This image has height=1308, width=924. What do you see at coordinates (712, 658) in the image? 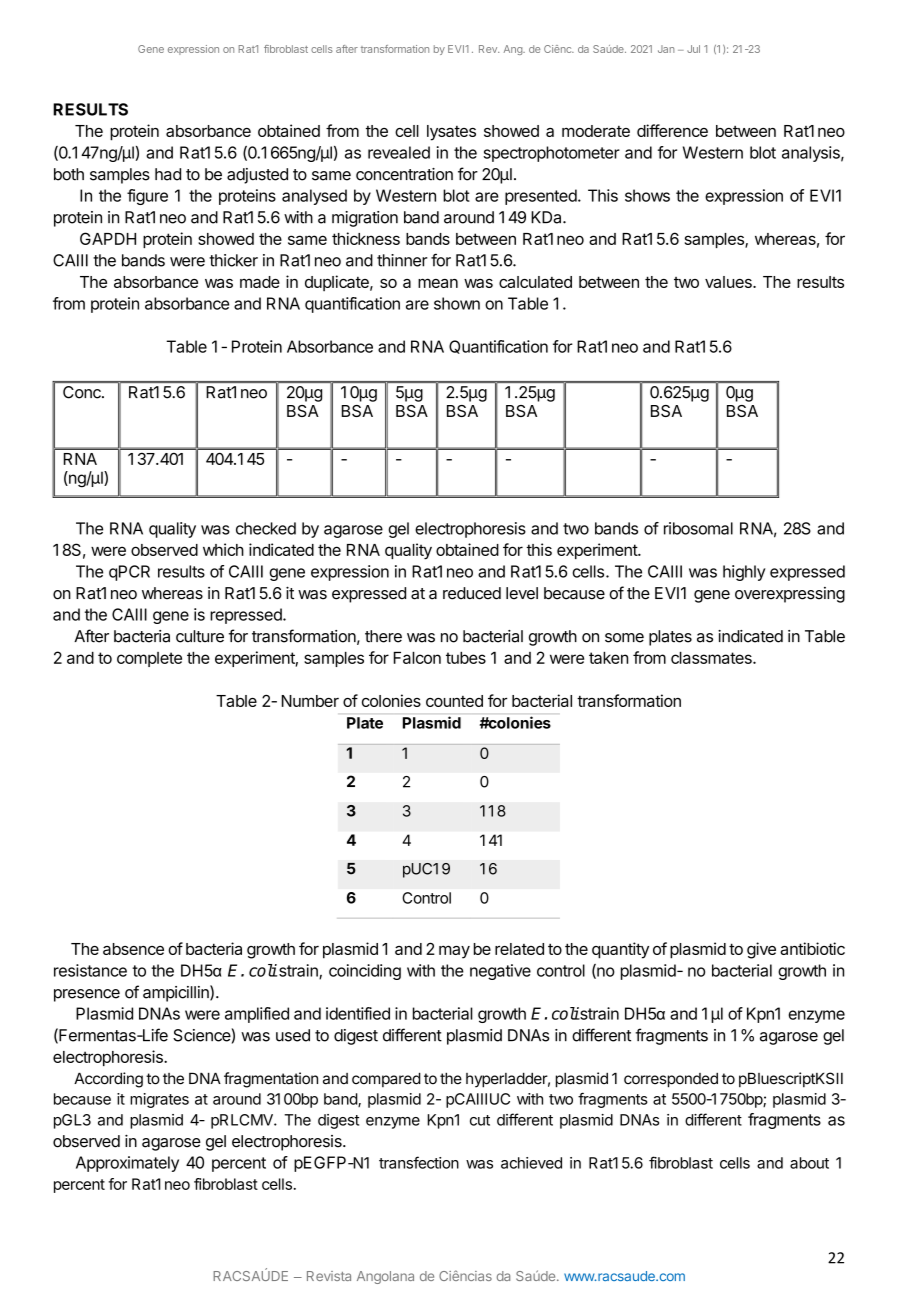
I see `classmates` at bounding box center [712, 658].
